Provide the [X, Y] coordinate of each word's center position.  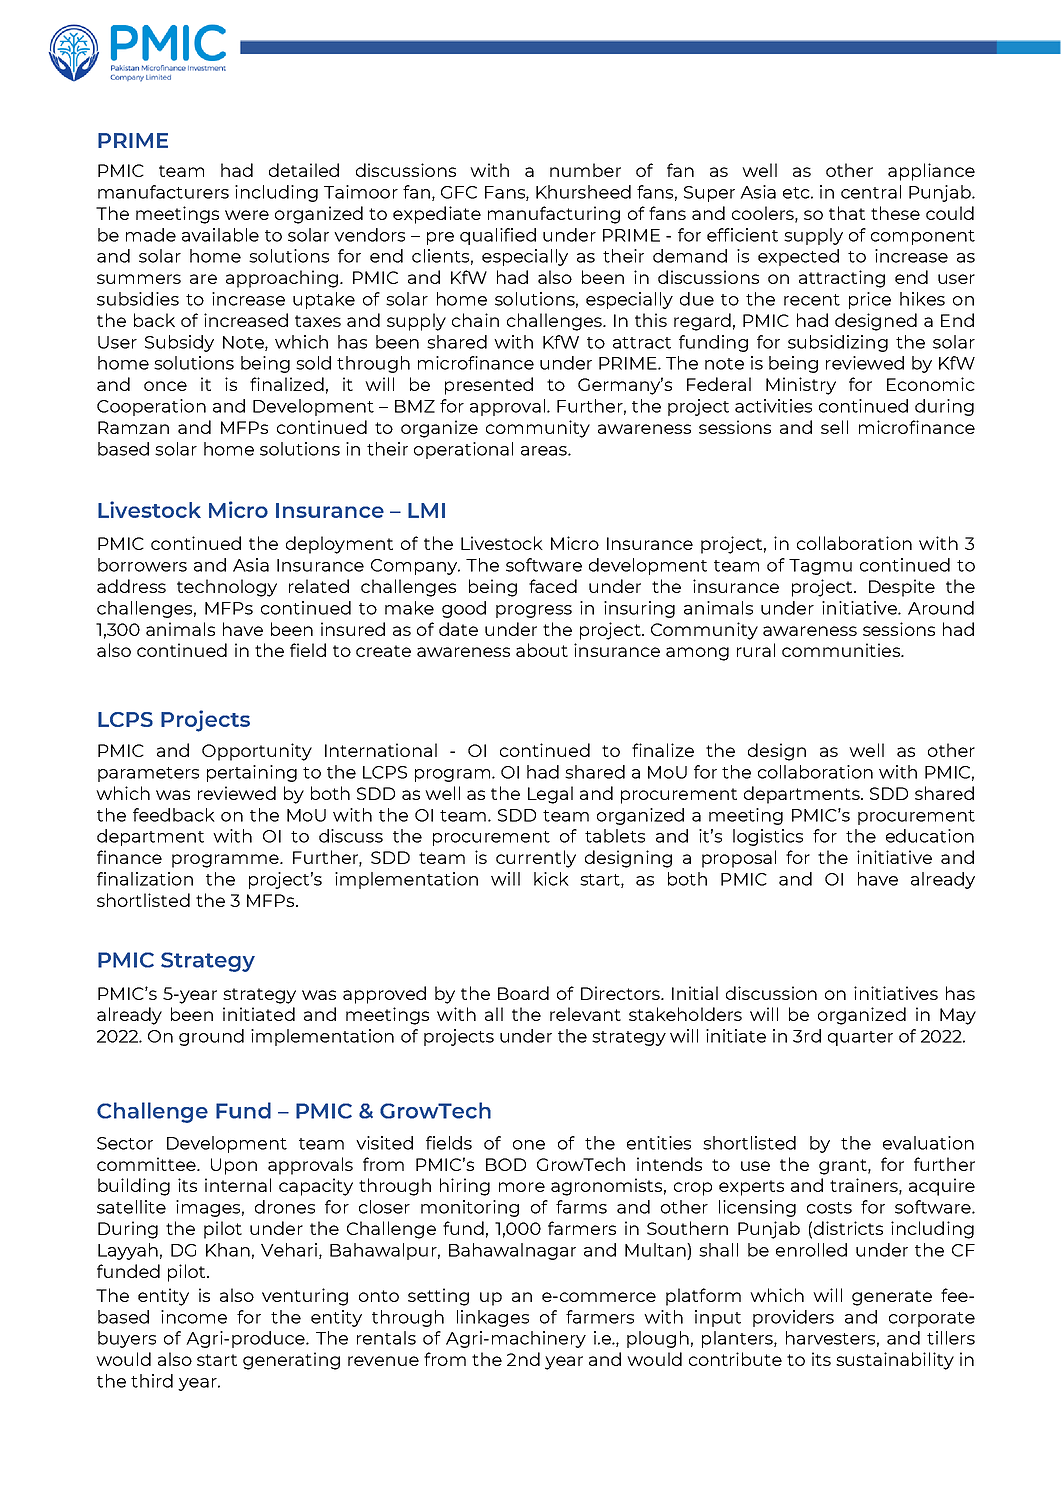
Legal [550, 795]
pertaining [252, 773]
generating [291, 1361]
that [847, 213]
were [247, 215]
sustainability [895, 1361]
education [930, 836]
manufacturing [554, 215]
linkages [493, 1318]
